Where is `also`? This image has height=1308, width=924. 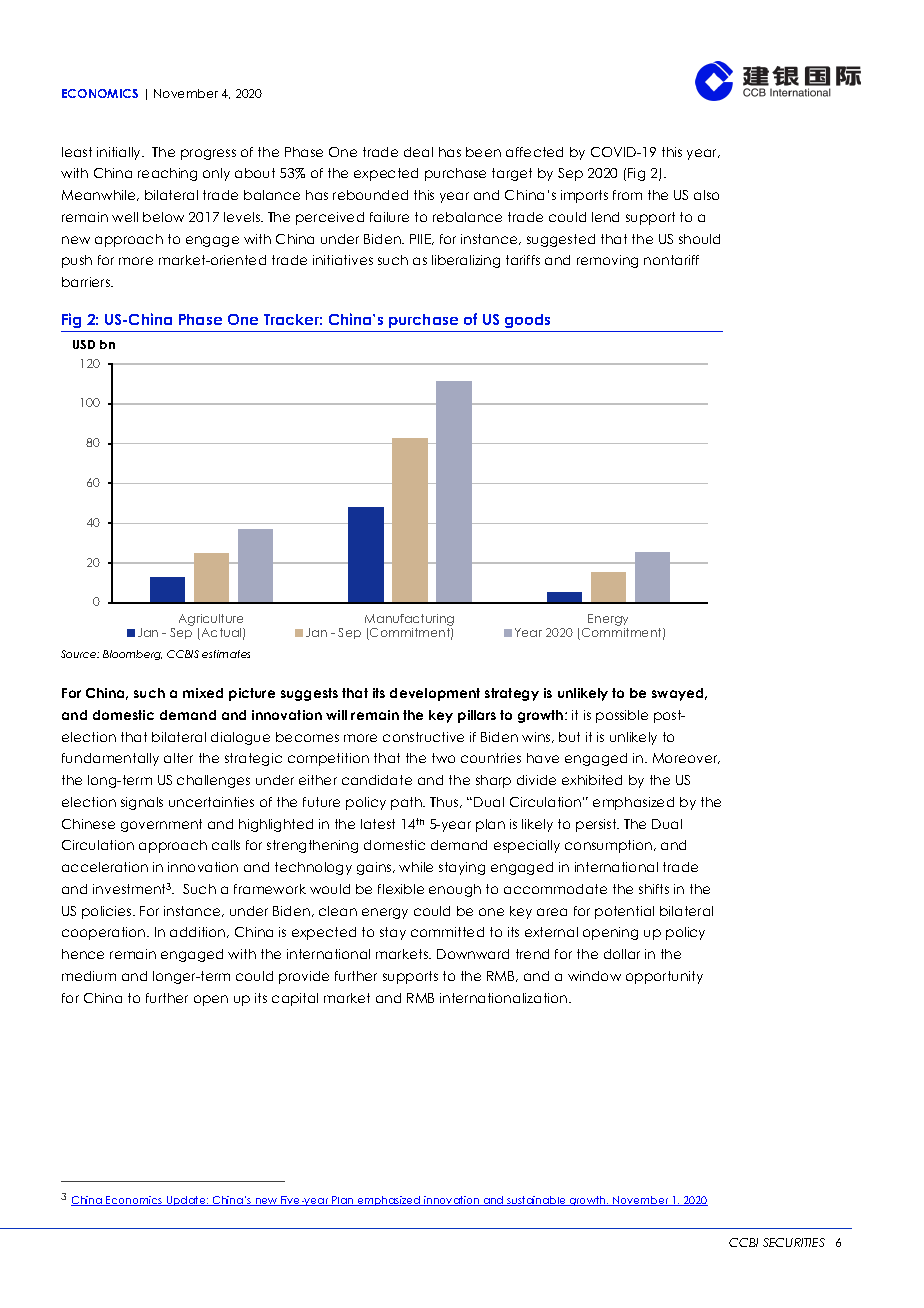
also is located at coordinates (706, 195).
